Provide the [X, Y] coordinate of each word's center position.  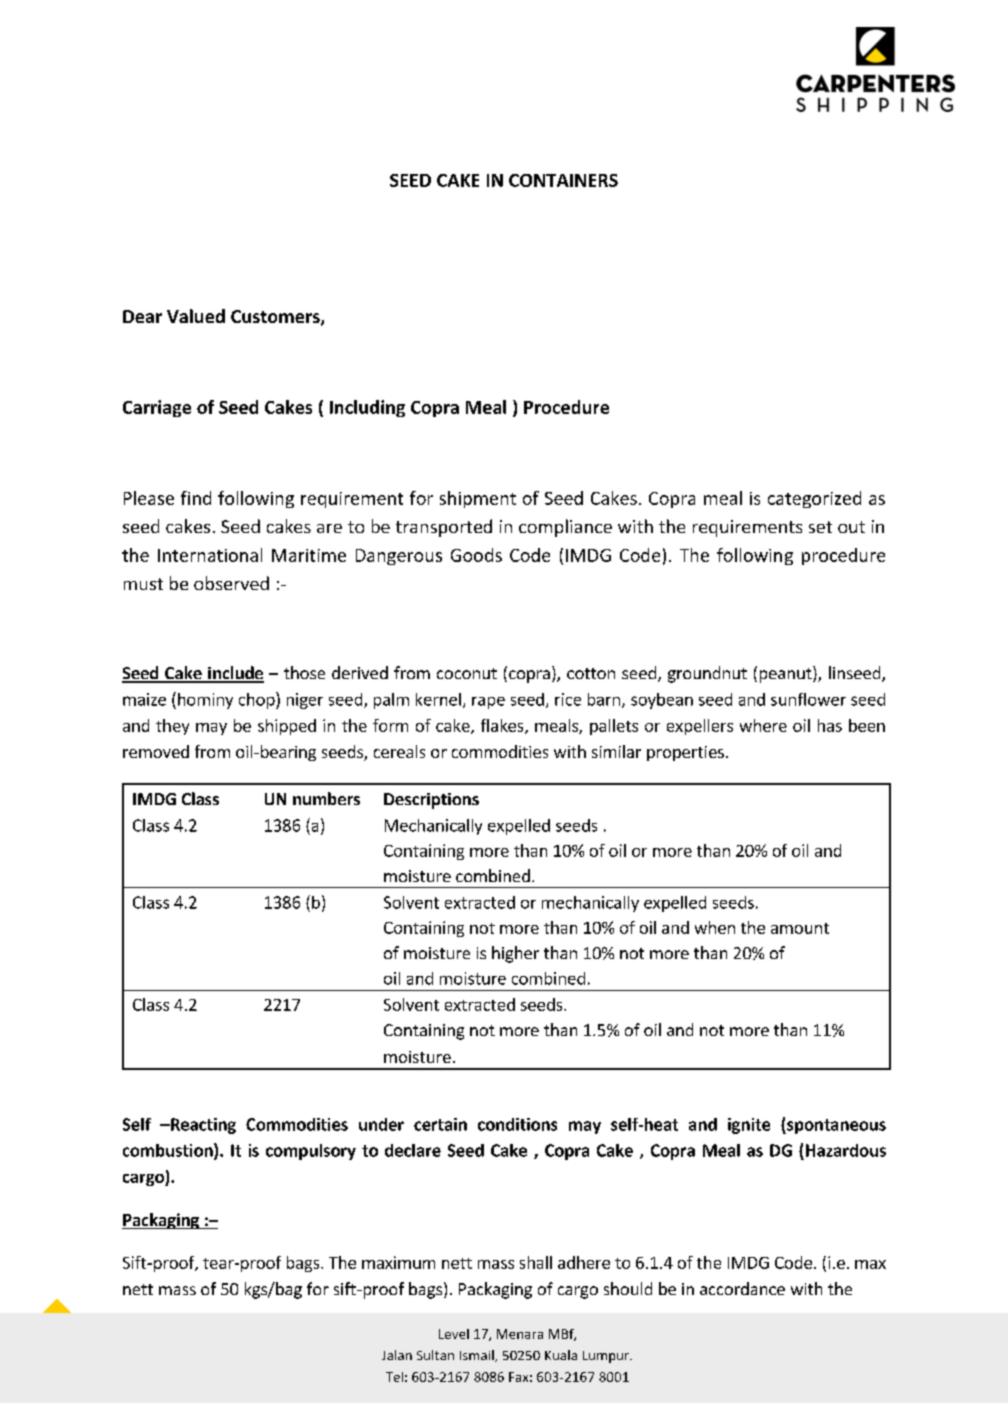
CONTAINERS [563, 180]
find [196, 498]
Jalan [397, 1355]
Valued [196, 316]
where [763, 725]
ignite [749, 1126]
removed [156, 751]
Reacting [202, 1126]
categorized [814, 499]
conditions [517, 1124]
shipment [478, 499]
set [820, 527]
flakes [503, 726]
